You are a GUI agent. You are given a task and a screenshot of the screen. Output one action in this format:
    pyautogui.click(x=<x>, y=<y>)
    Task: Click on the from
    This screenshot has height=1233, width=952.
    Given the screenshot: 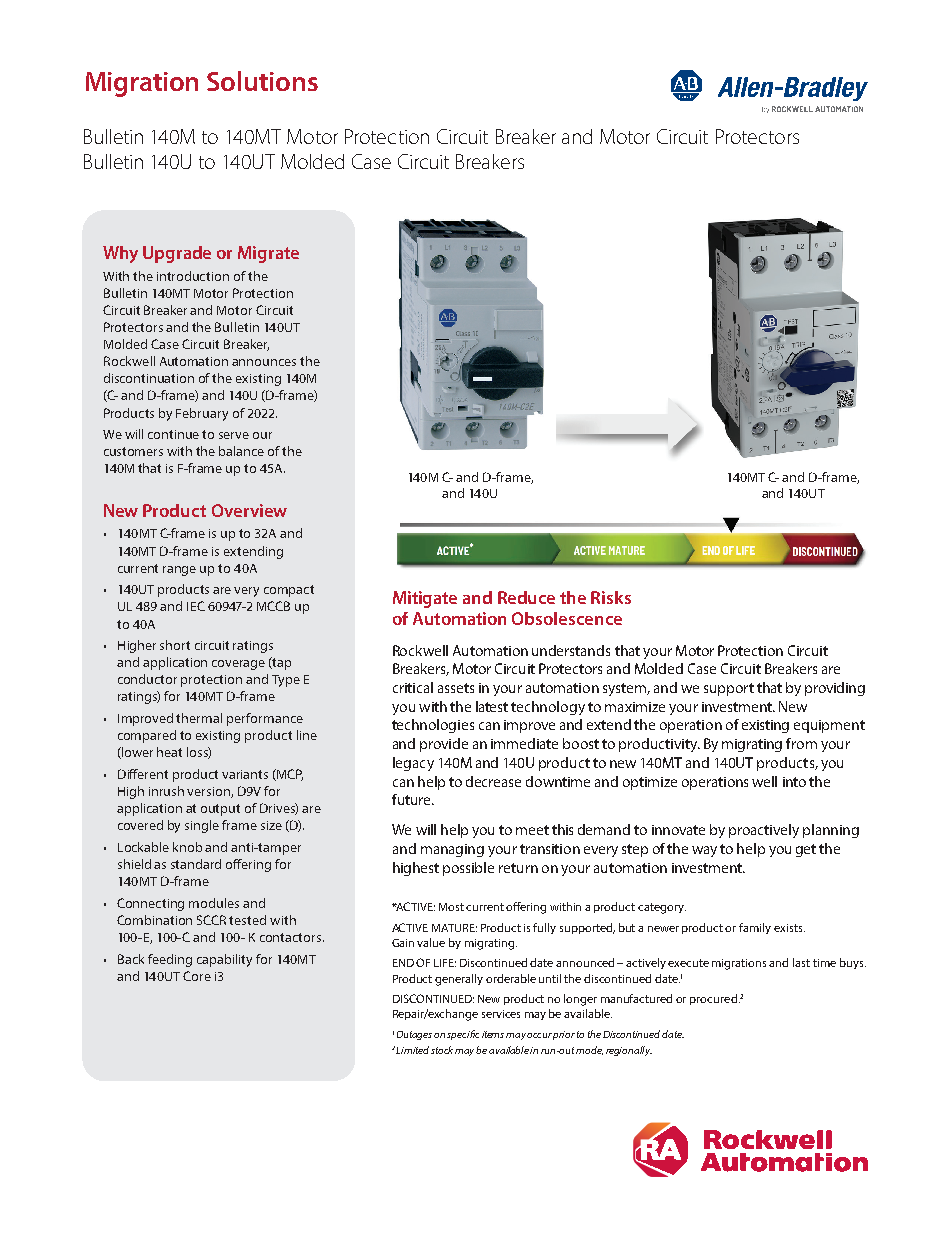 What is the action you would take?
    pyautogui.click(x=801, y=743)
